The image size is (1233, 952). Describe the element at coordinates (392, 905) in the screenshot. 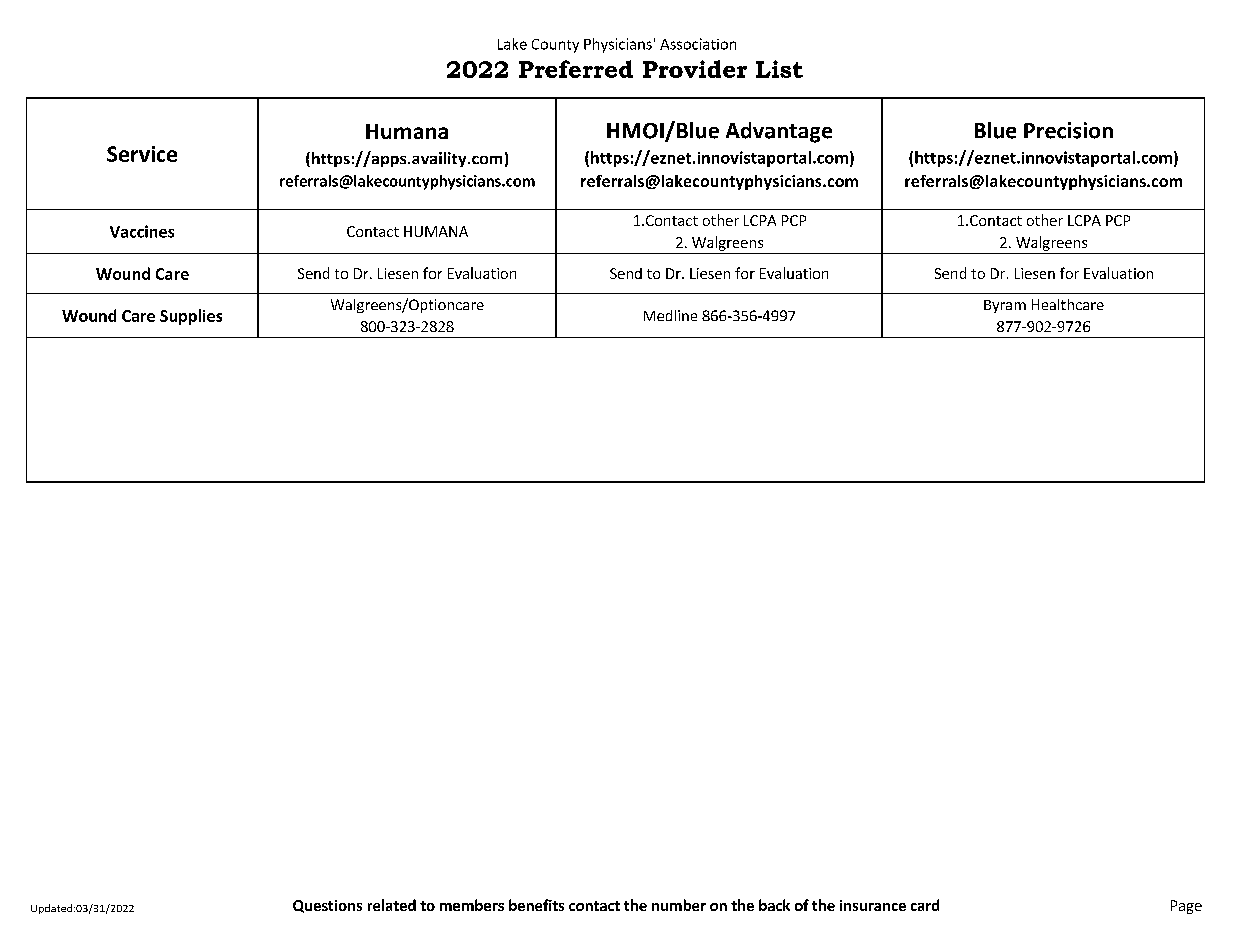

I see `related` at that location.
